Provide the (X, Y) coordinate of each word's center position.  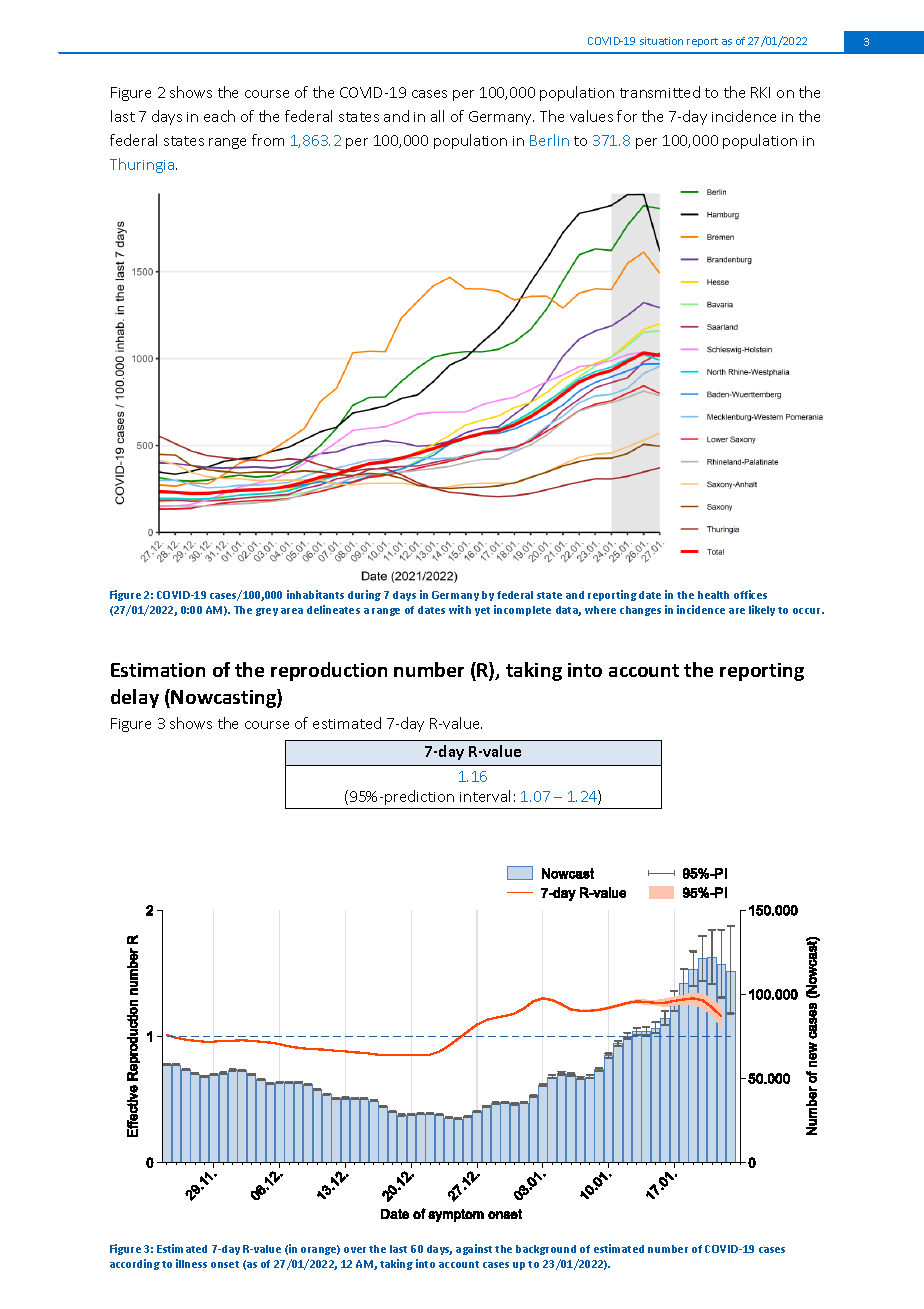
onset (225, 1264)
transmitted (660, 92)
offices (750, 594)
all (437, 116)
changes (640, 611)
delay (135, 698)
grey (267, 612)
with (460, 609)
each (219, 116)
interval (485, 796)
